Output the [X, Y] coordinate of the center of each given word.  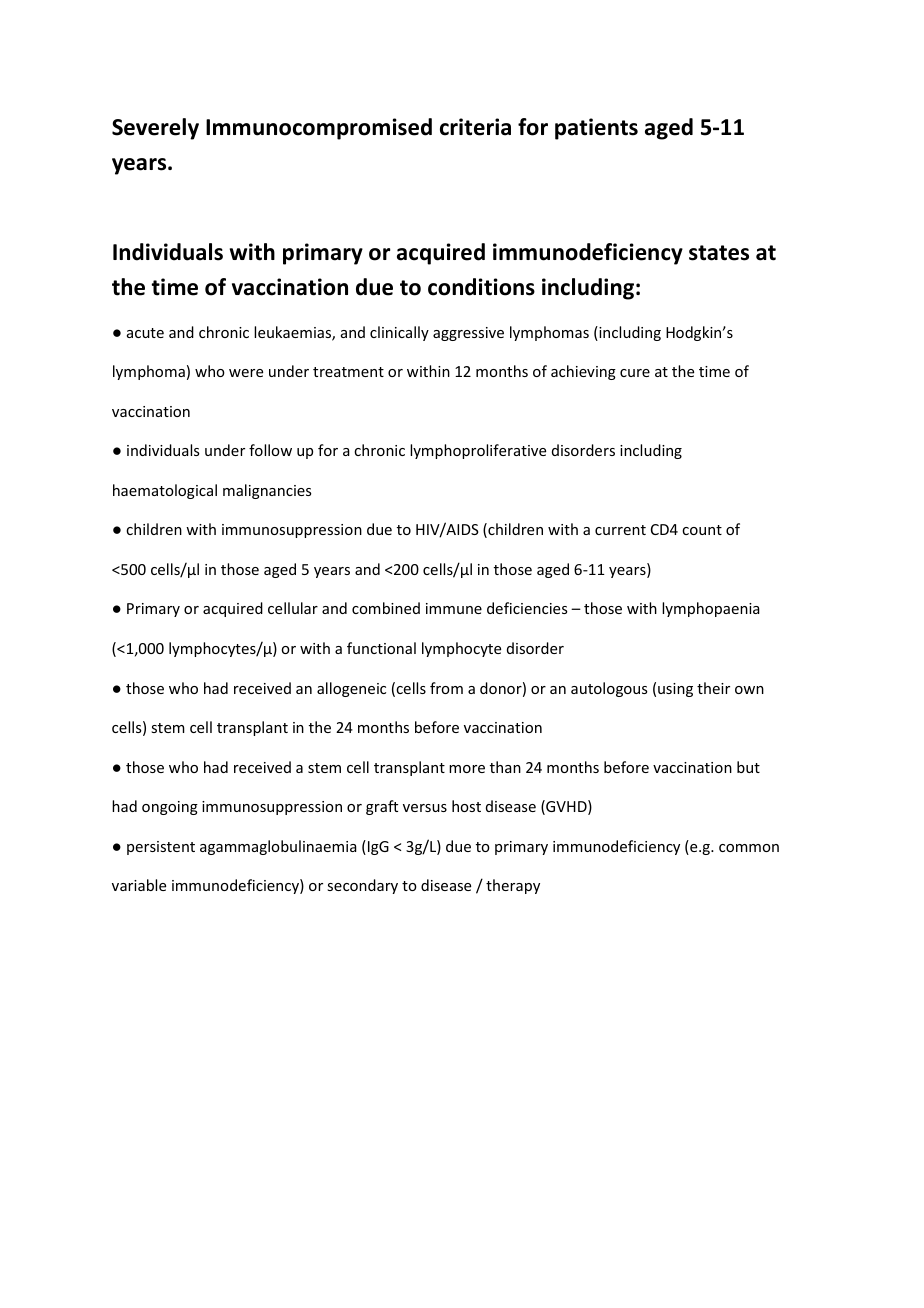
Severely [155, 129]
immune [454, 608]
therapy [513, 886]
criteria [475, 127]
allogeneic [351, 689]
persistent [161, 848]
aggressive [468, 334]
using [675, 690]
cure [635, 373]
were [246, 373]
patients [596, 129]
